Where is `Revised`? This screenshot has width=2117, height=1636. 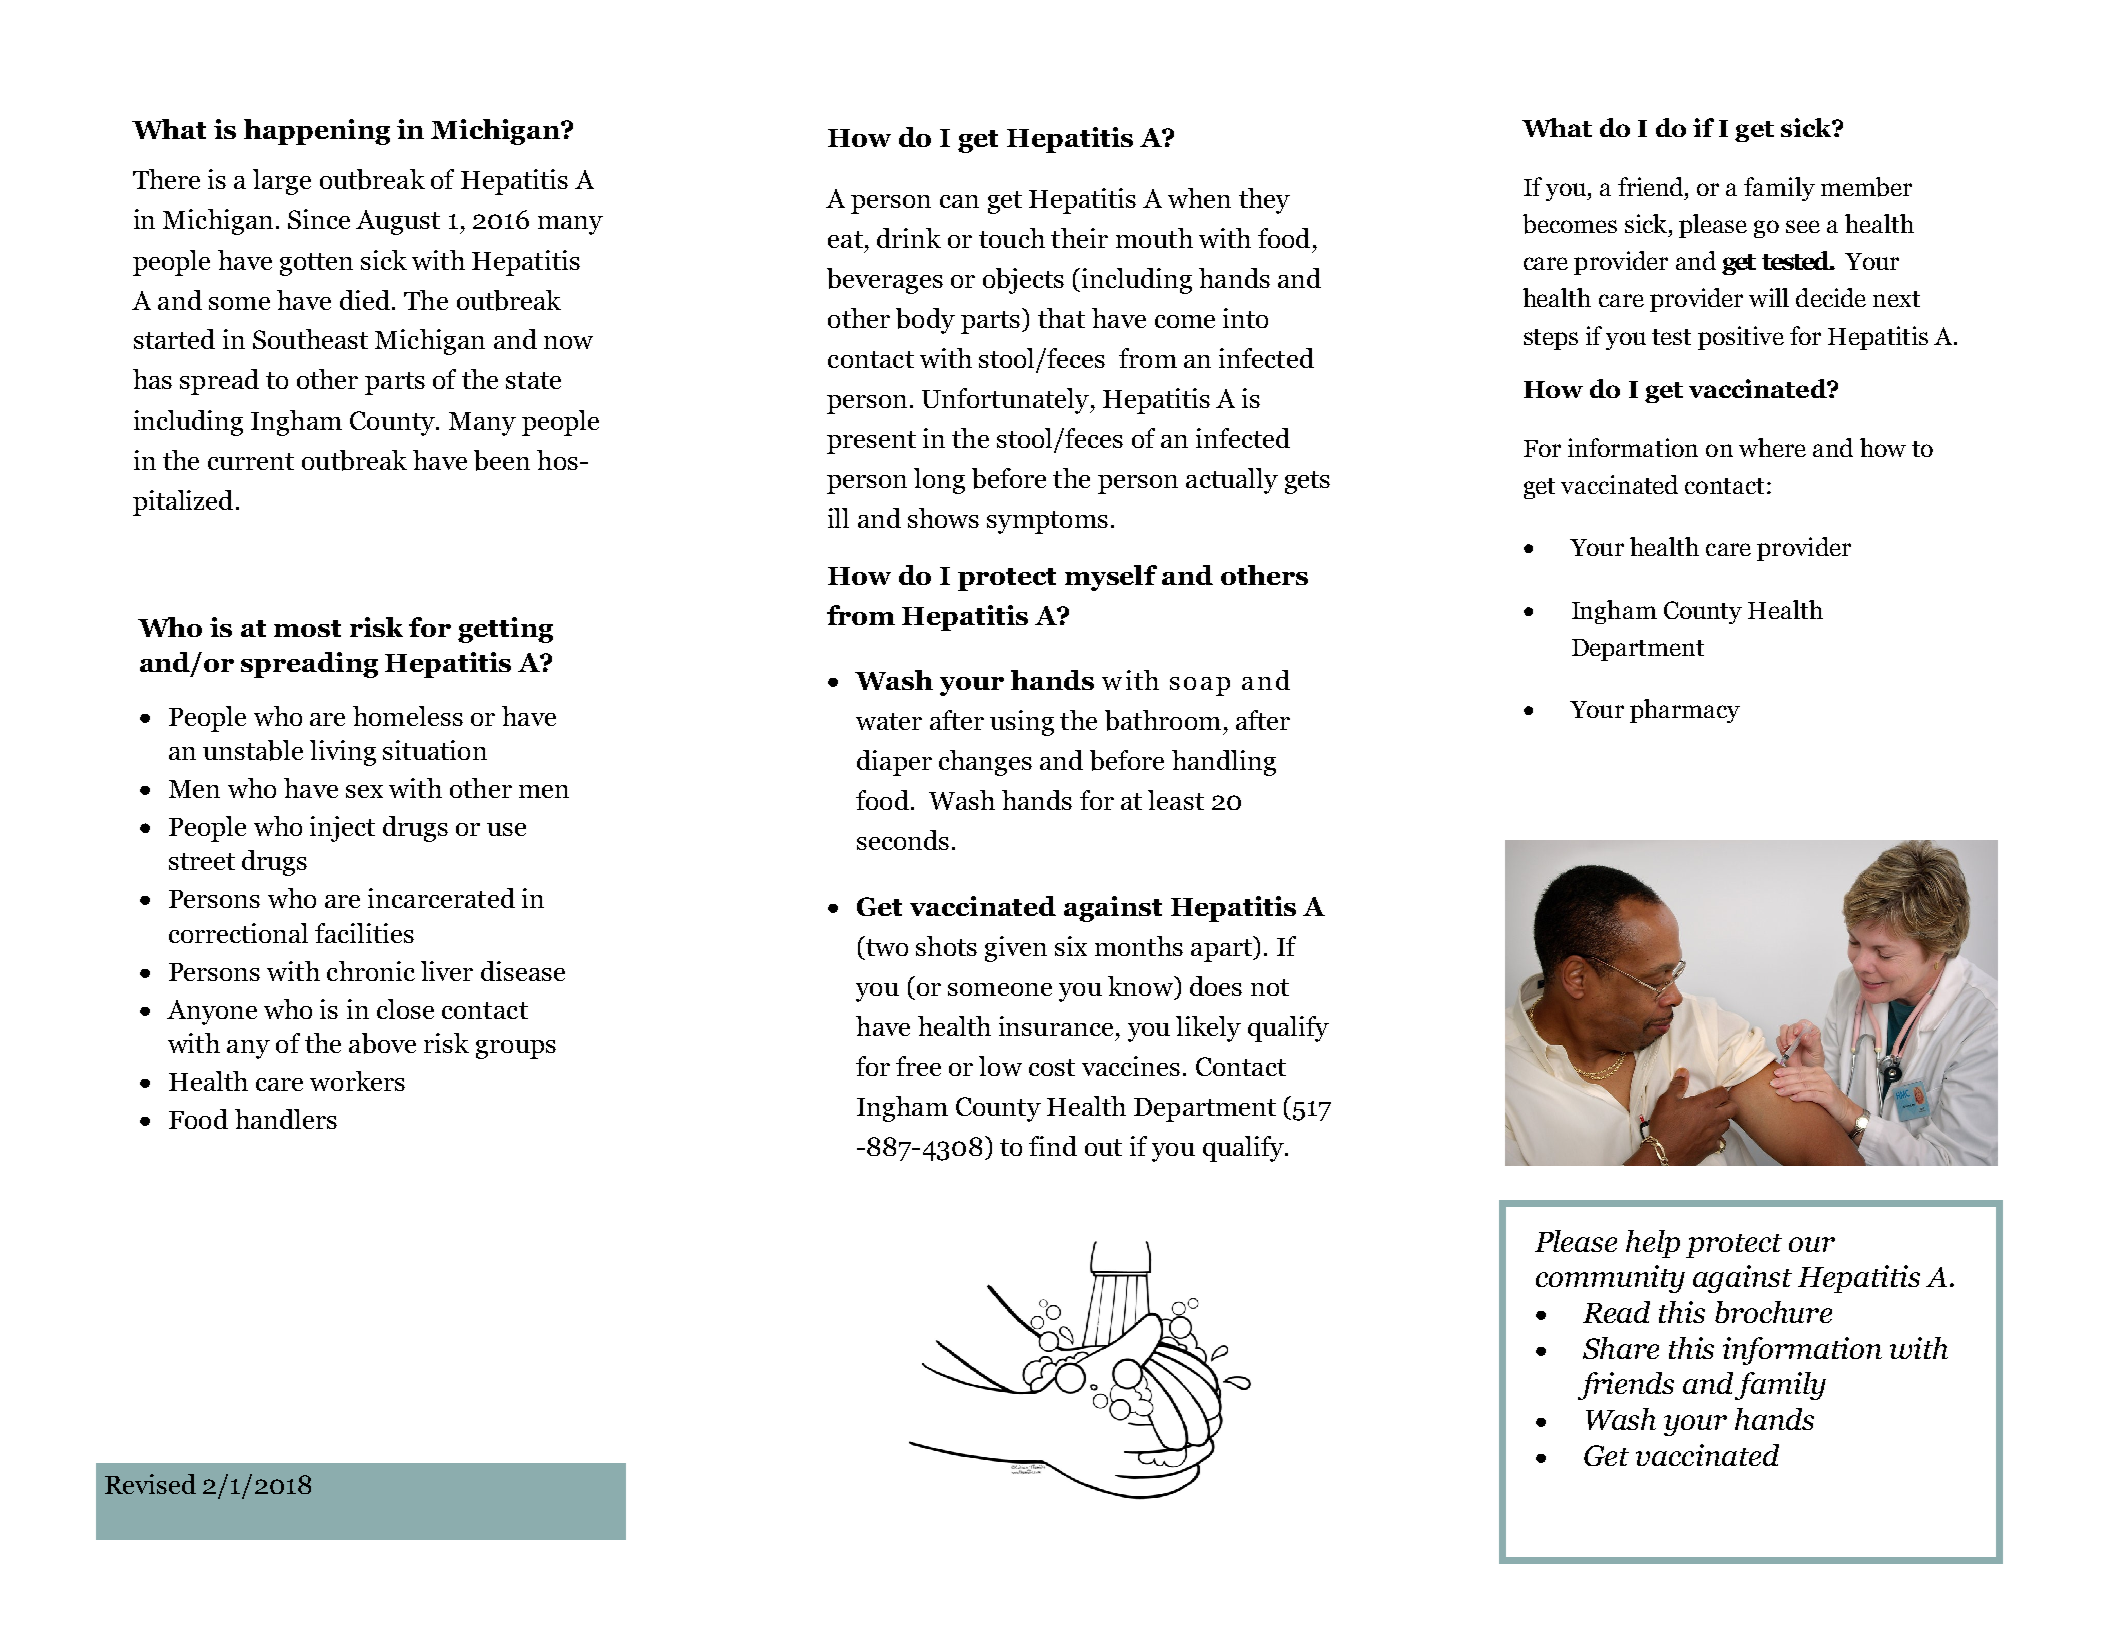
Revised is located at coordinates (150, 1484).
